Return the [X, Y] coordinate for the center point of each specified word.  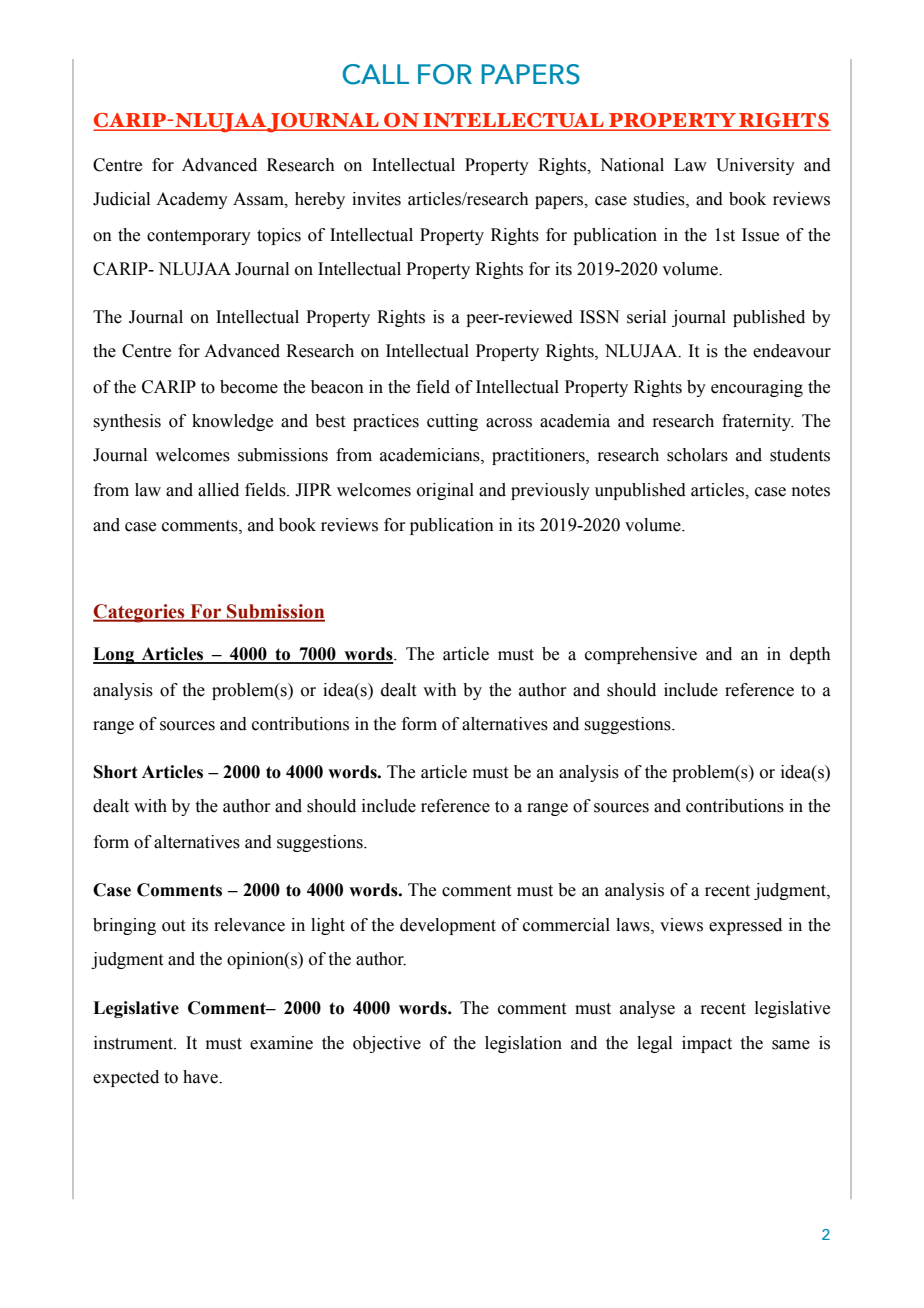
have [201, 1077]
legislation [523, 1044]
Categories [140, 613]
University [755, 166]
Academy [192, 200]
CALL [376, 74]
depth [810, 655]
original [445, 491]
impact [707, 1044]
